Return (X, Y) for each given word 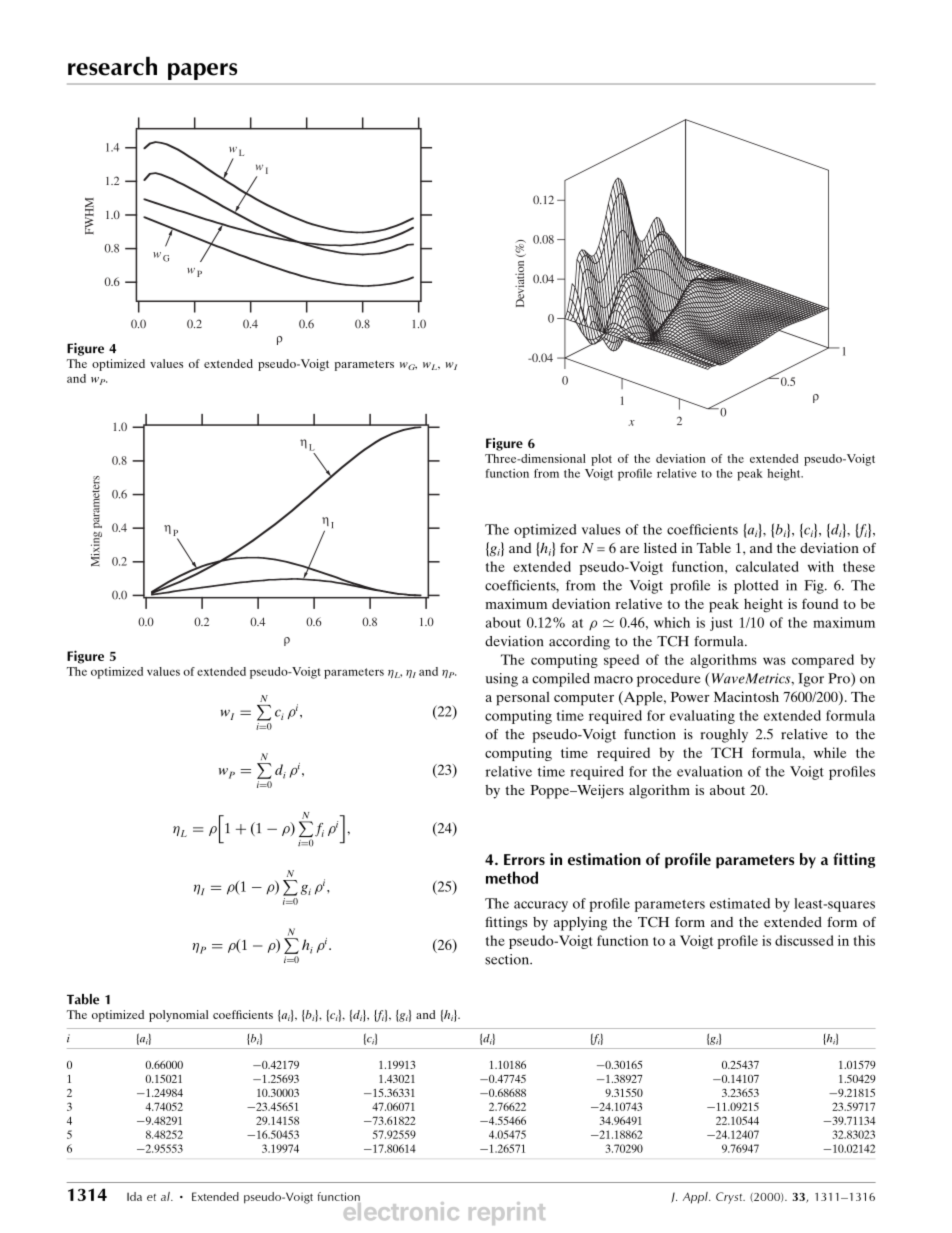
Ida (134, 1196)
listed (660, 547)
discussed (804, 940)
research (112, 66)
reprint (507, 1213)
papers (202, 71)
